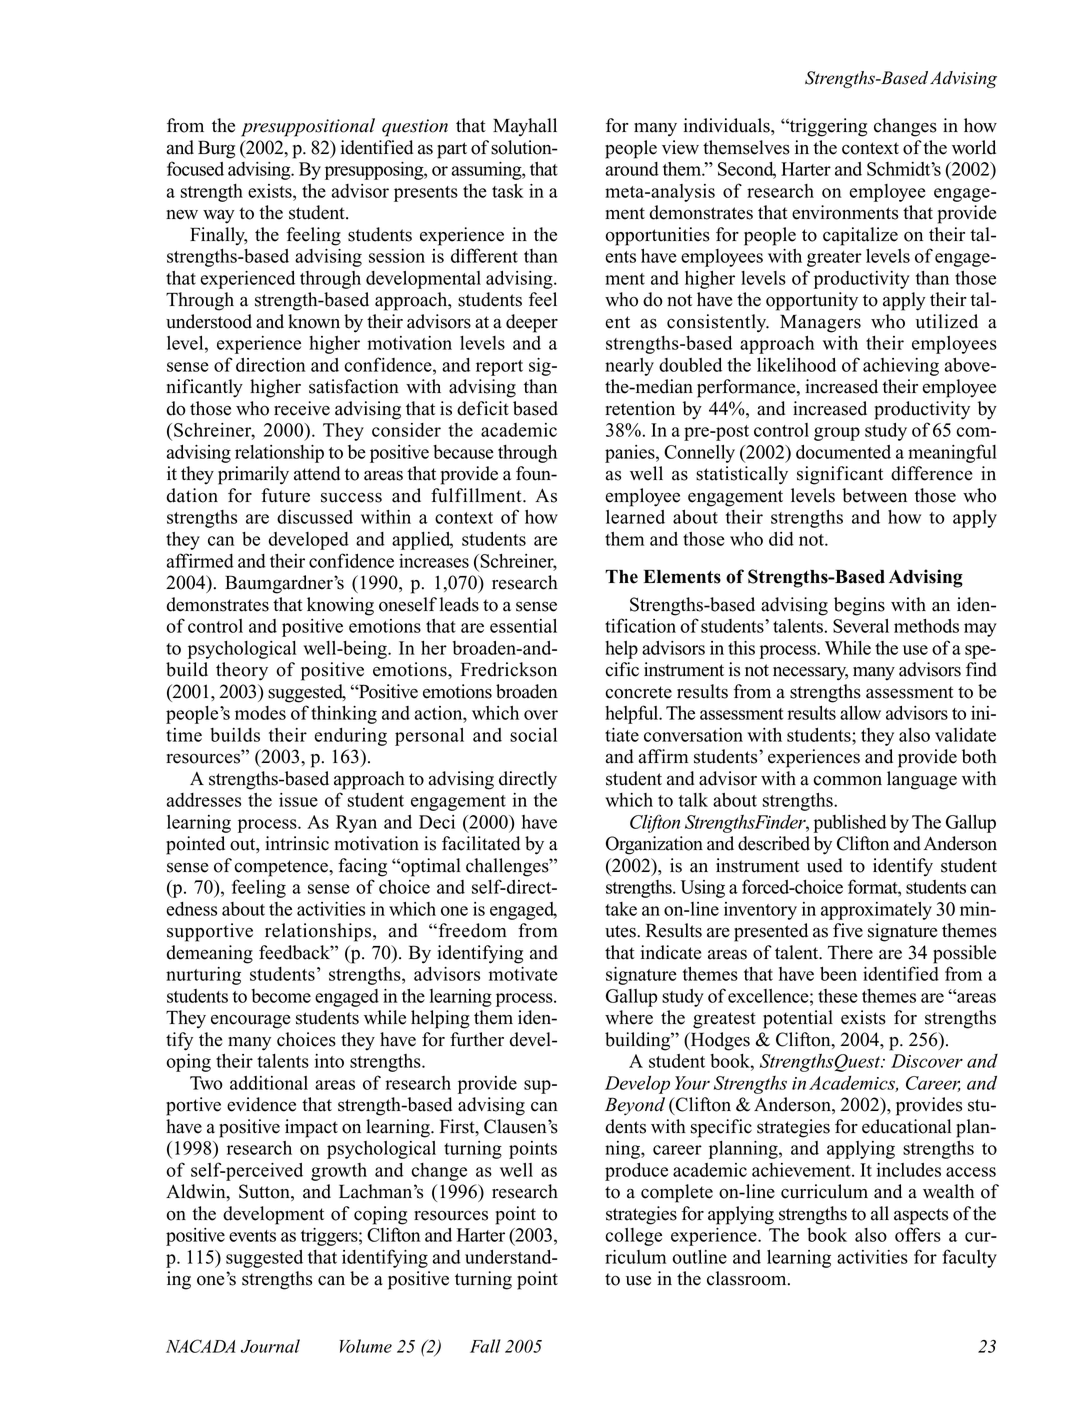  I want to click on Journal, so click(270, 1346).
